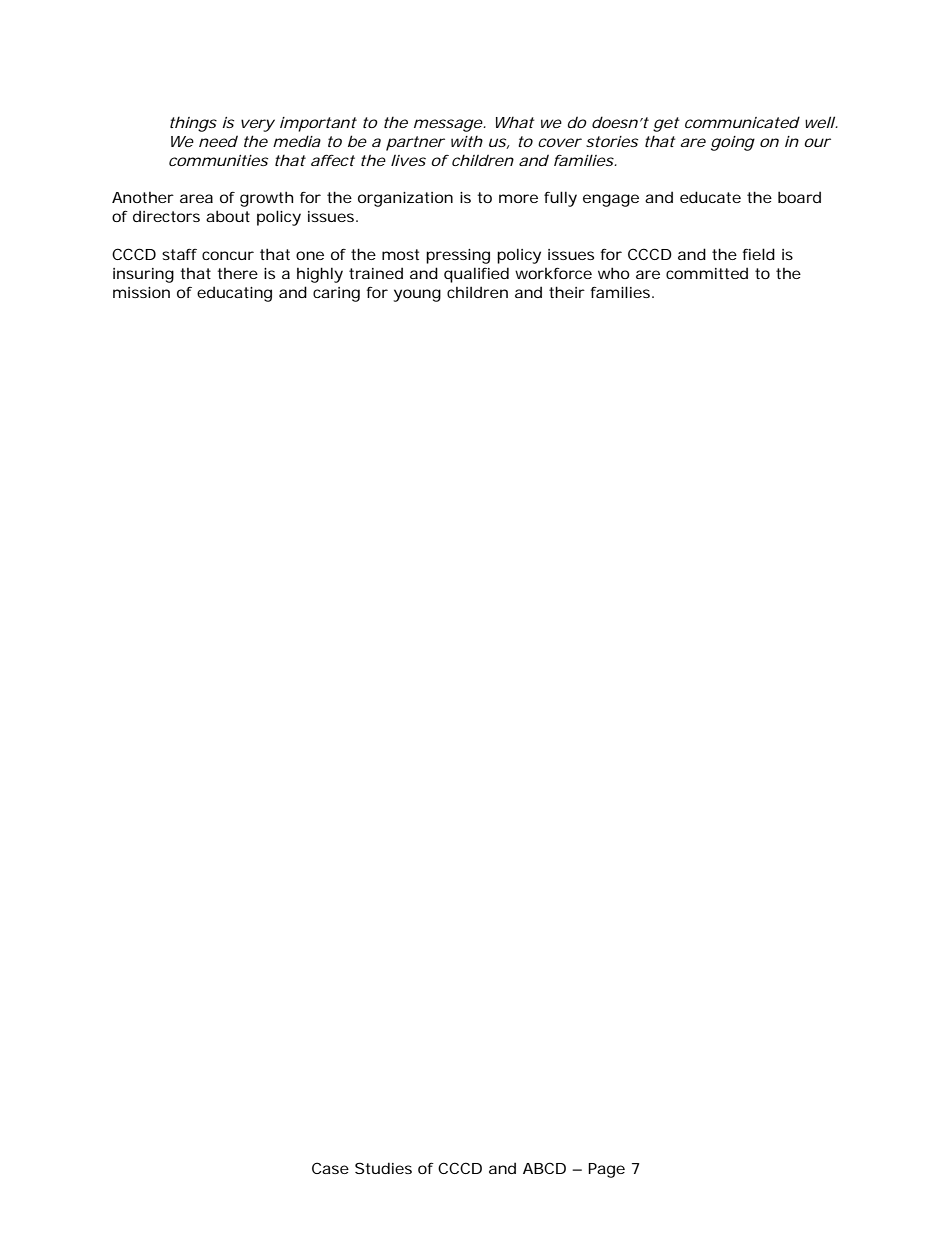  What do you see at coordinates (467, 141) in the screenshot?
I see `with` at bounding box center [467, 141].
